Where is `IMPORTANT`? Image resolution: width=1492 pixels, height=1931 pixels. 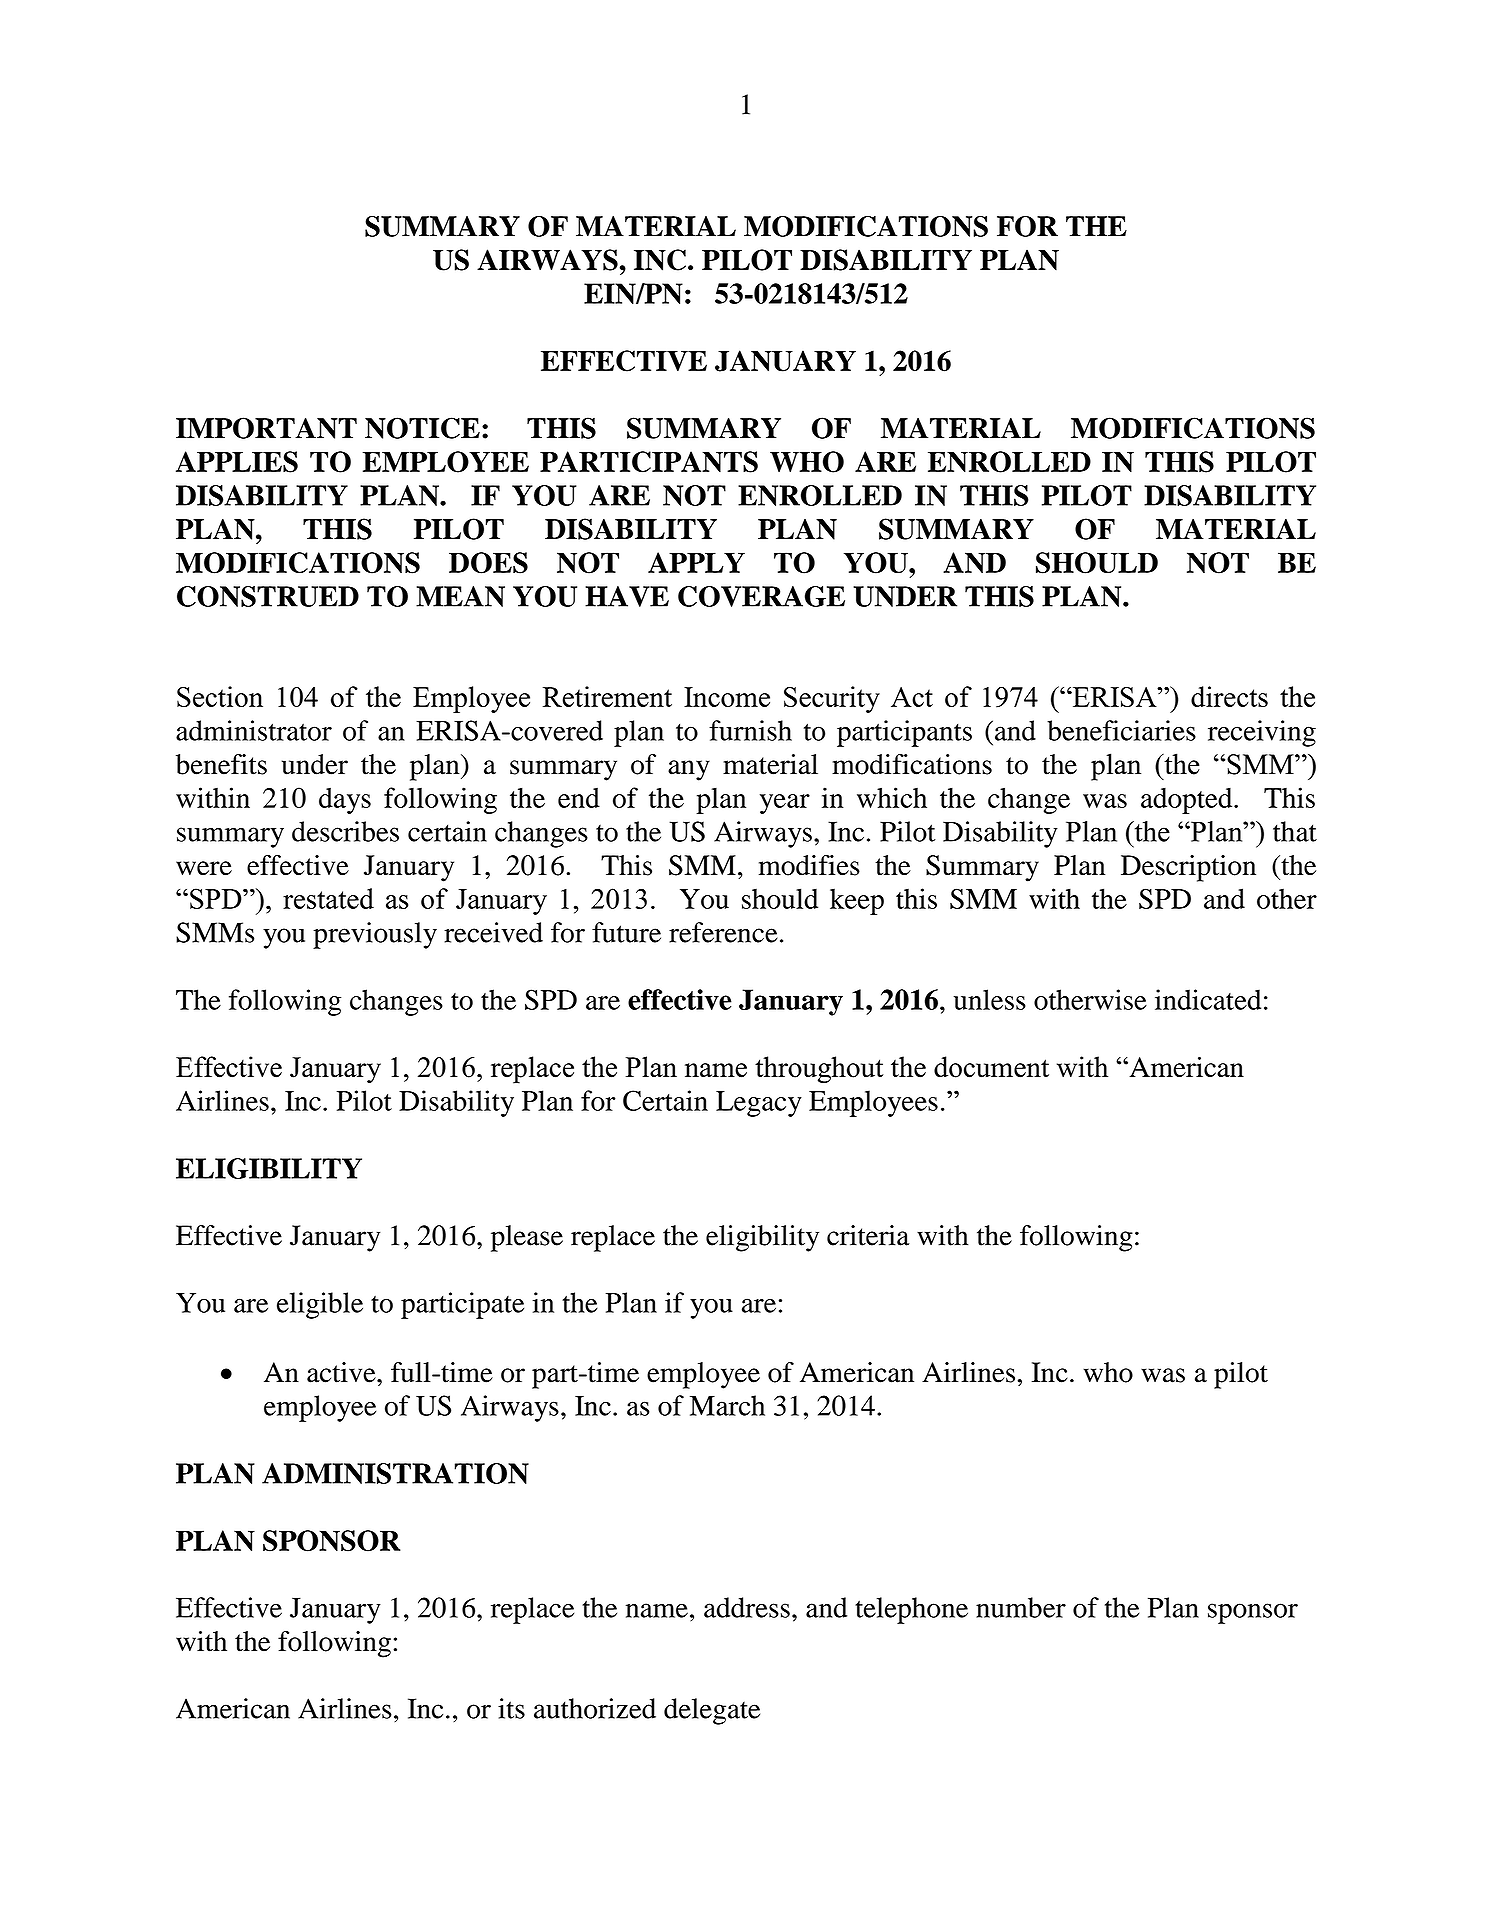
IMPORTANT is located at coordinates (266, 428).
